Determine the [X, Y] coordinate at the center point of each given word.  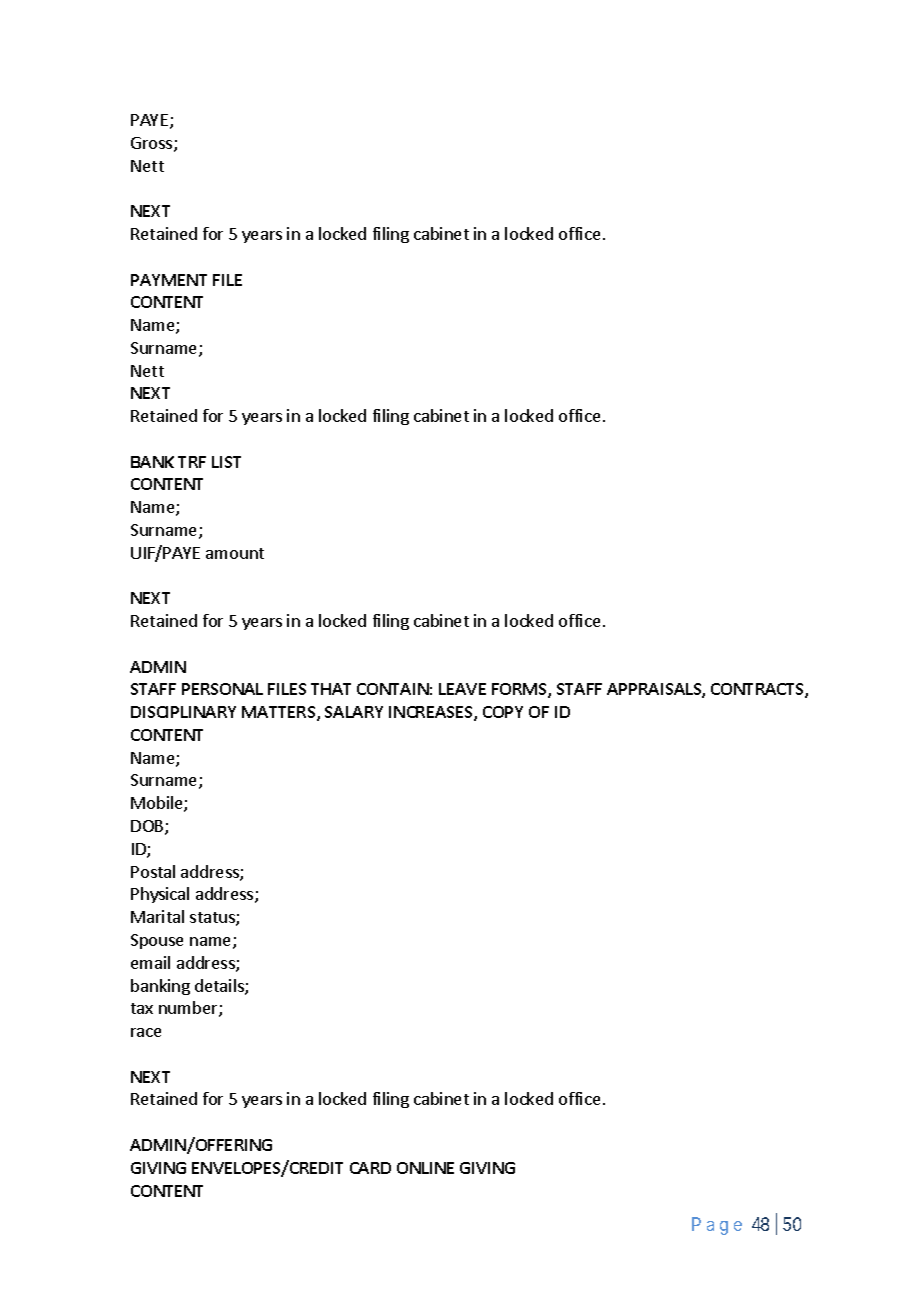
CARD [370, 1168]
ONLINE [425, 1168]
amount [235, 553]
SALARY [354, 712]
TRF [192, 462]
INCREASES [432, 713]
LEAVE [462, 689]
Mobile [158, 804]
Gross [153, 144]
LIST [226, 462]
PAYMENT [169, 280]
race [146, 1032]
